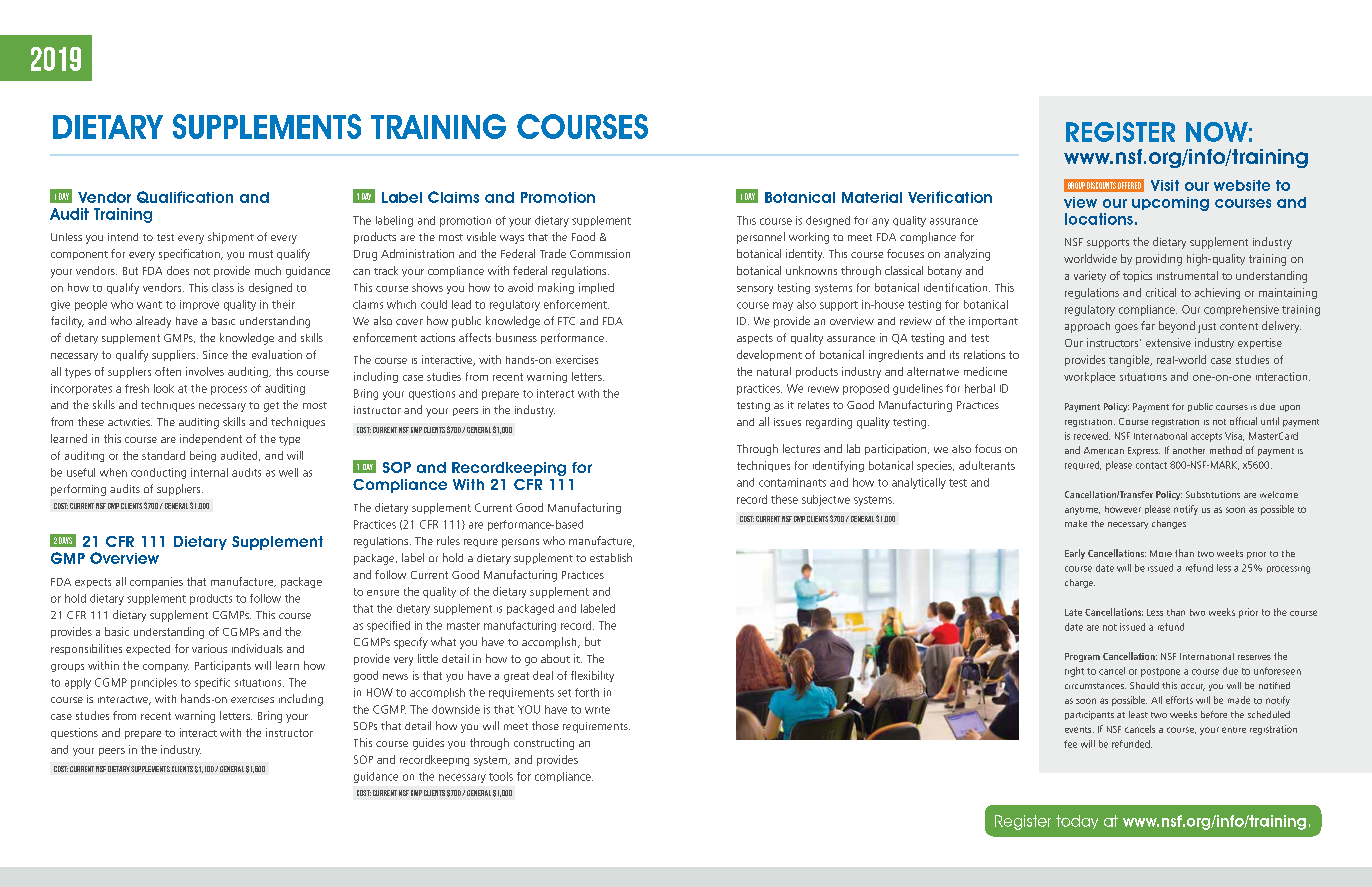 Image resolution: width=1372 pixels, height=887 pixels. Describe the element at coordinates (501, 776) in the screenshot. I see `tools` at that location.
